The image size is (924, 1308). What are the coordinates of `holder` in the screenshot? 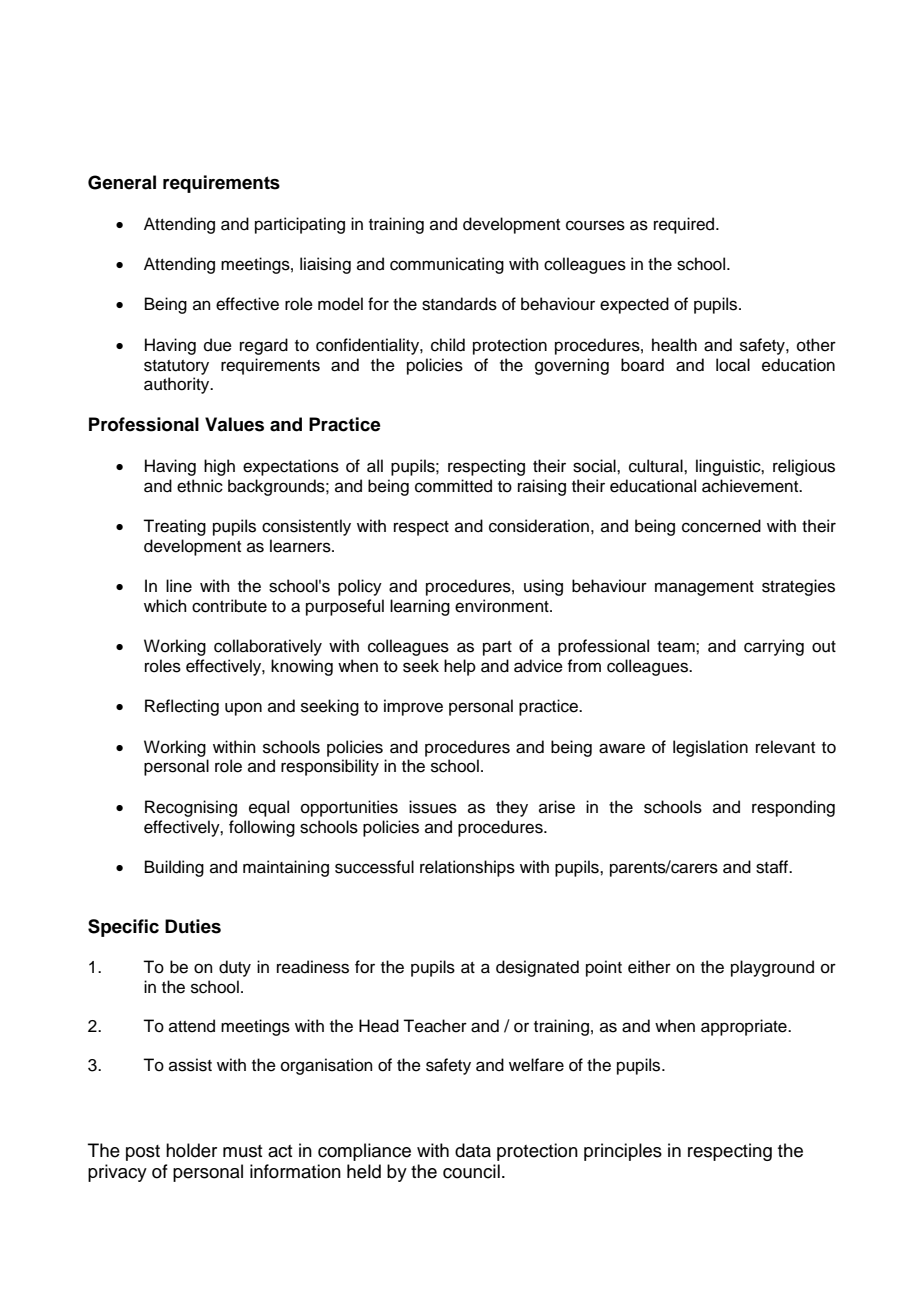 It's located at (191, 1150).
